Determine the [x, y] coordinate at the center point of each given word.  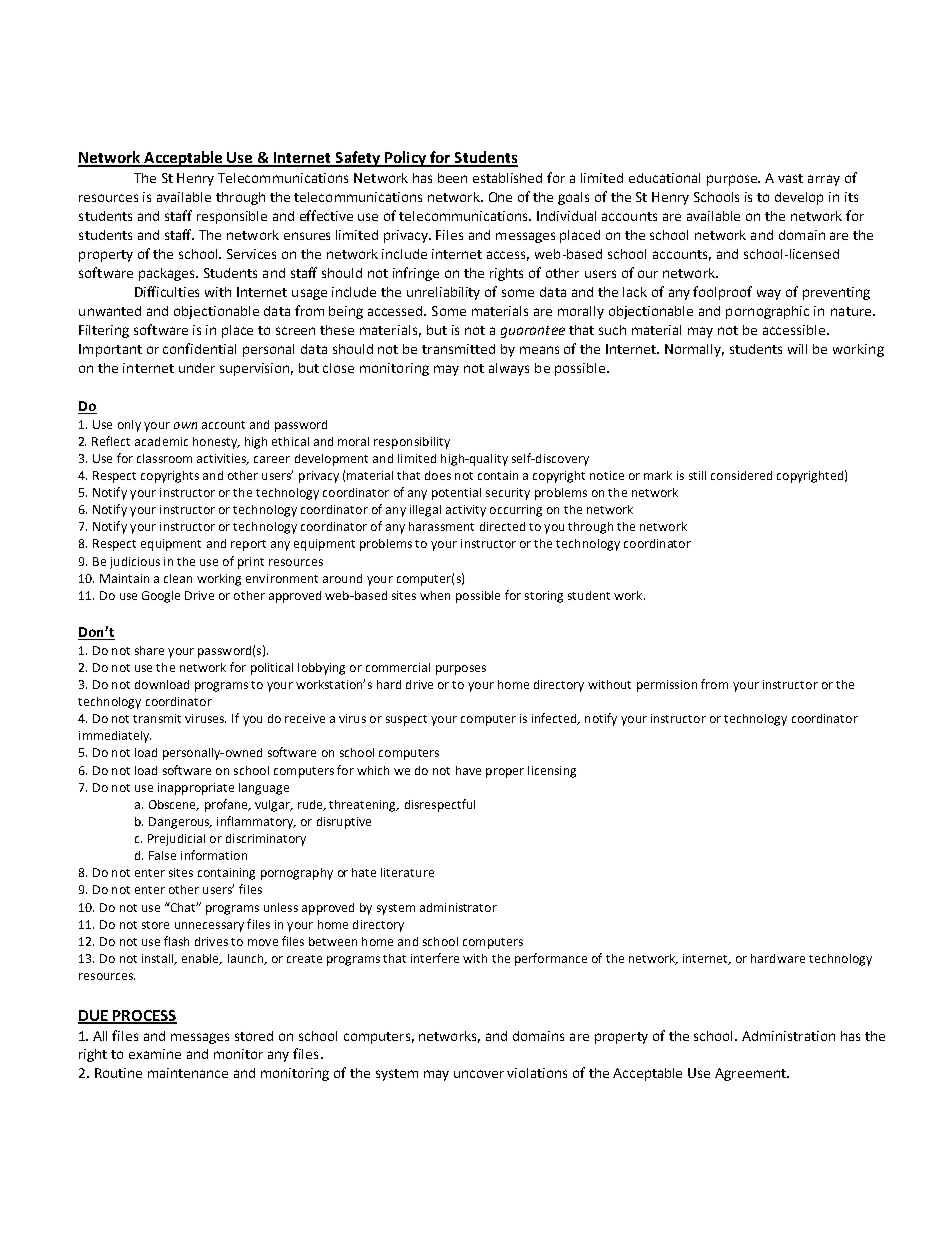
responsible [232, 217]
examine [155, 1054]
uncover [479, 1074]
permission [667, 686]
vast [790, 178]
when [435, 595]
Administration [788, 1036]
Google [161, 597]
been [452, 178]
